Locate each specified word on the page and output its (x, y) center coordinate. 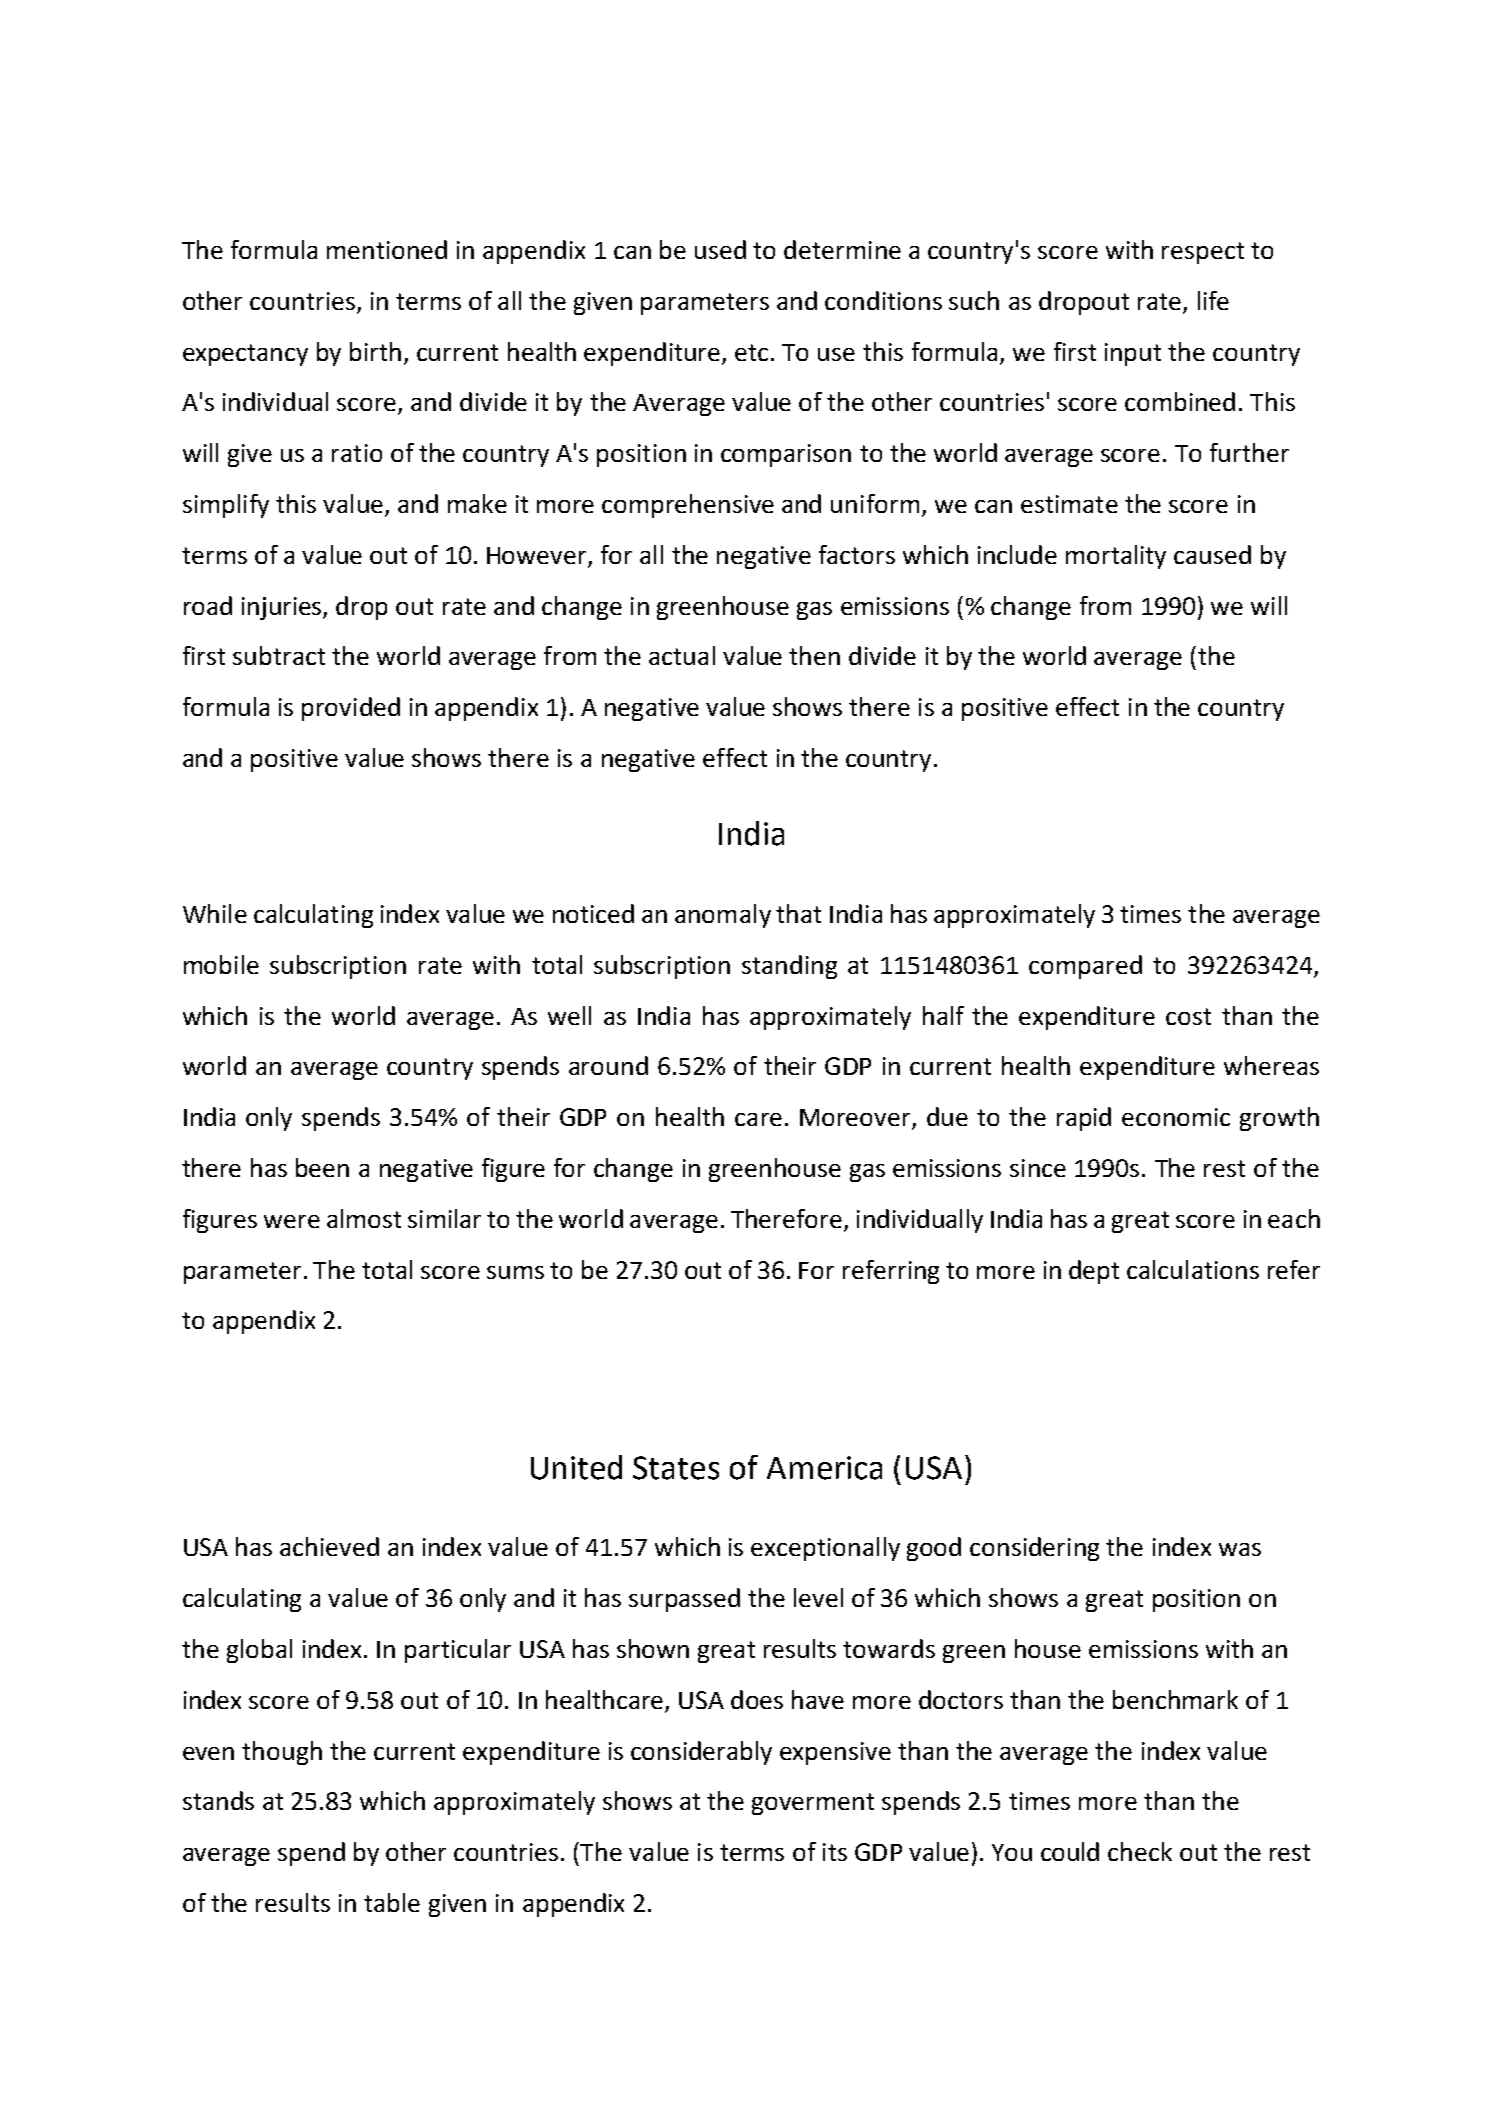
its (835, 1852)
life (1213, 300)
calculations (1193, 1269)
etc (751, 352)
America (824, 1468)
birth (375, 351)
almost (364, 1218)
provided (351, 709)
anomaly (723, 916)
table (392, 1902)
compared (1085, 967)
